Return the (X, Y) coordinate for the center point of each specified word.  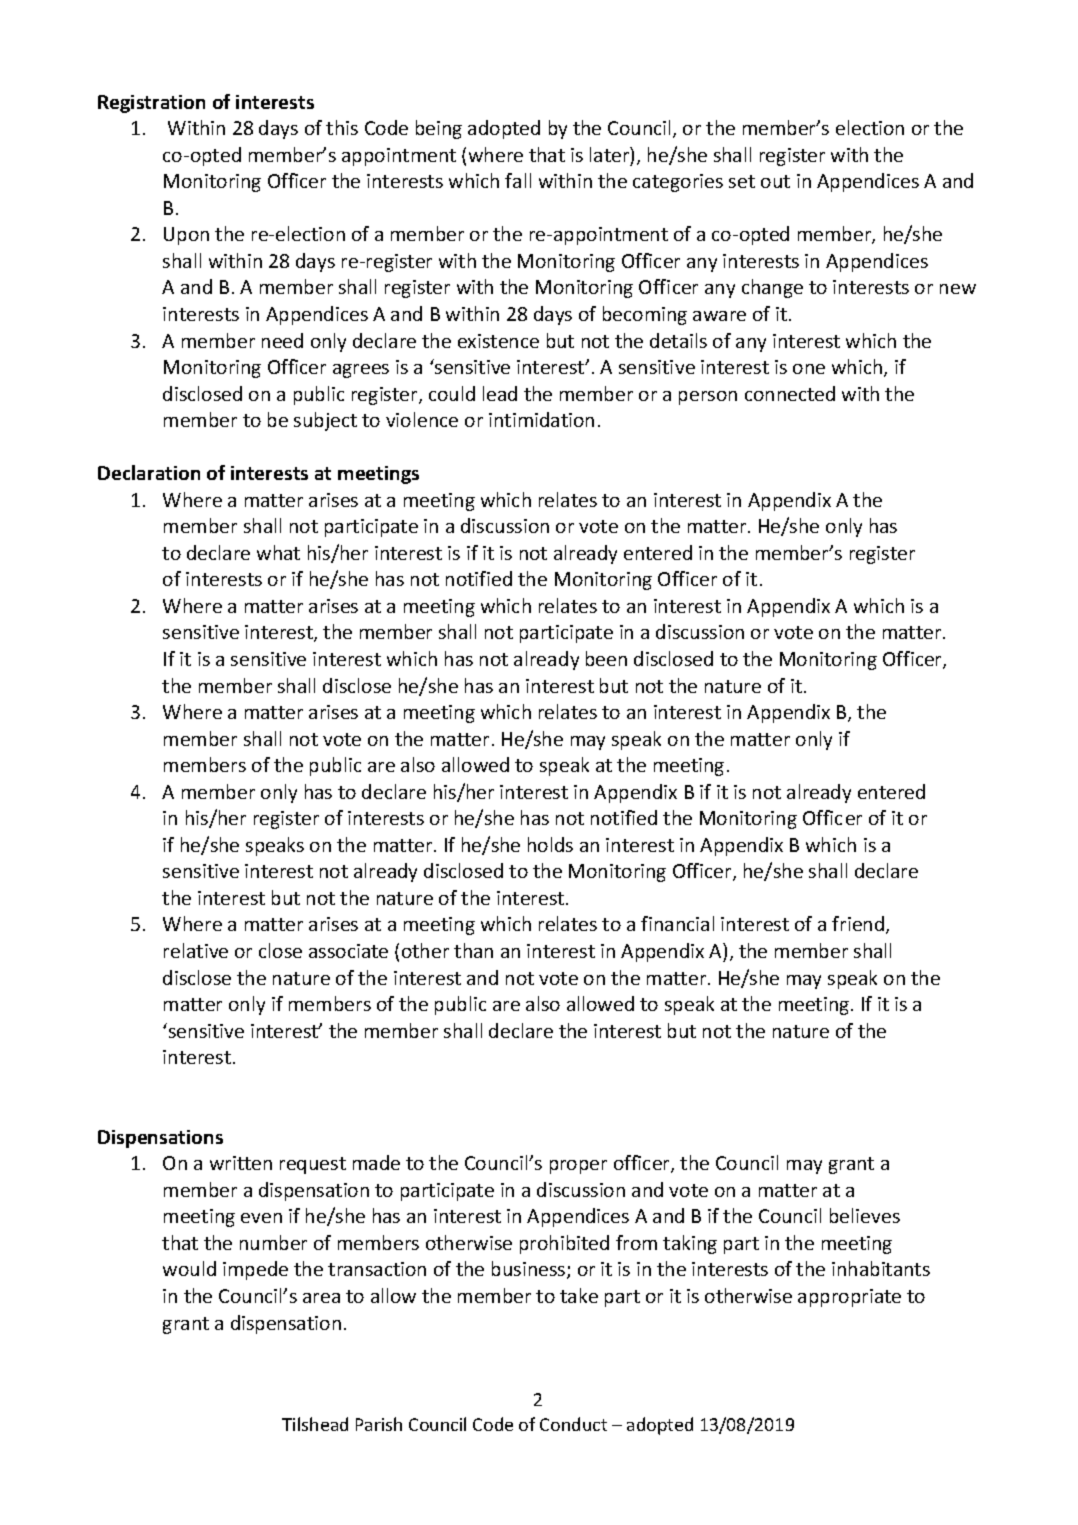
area (321, 1298)
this (342, 127)
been (606, 658)
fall (518, 180)
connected (790, 393)
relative (196, 950)
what (278, 552)
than (473, 950)
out (775, 181)
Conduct (573, 1424)
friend (858, 923)
